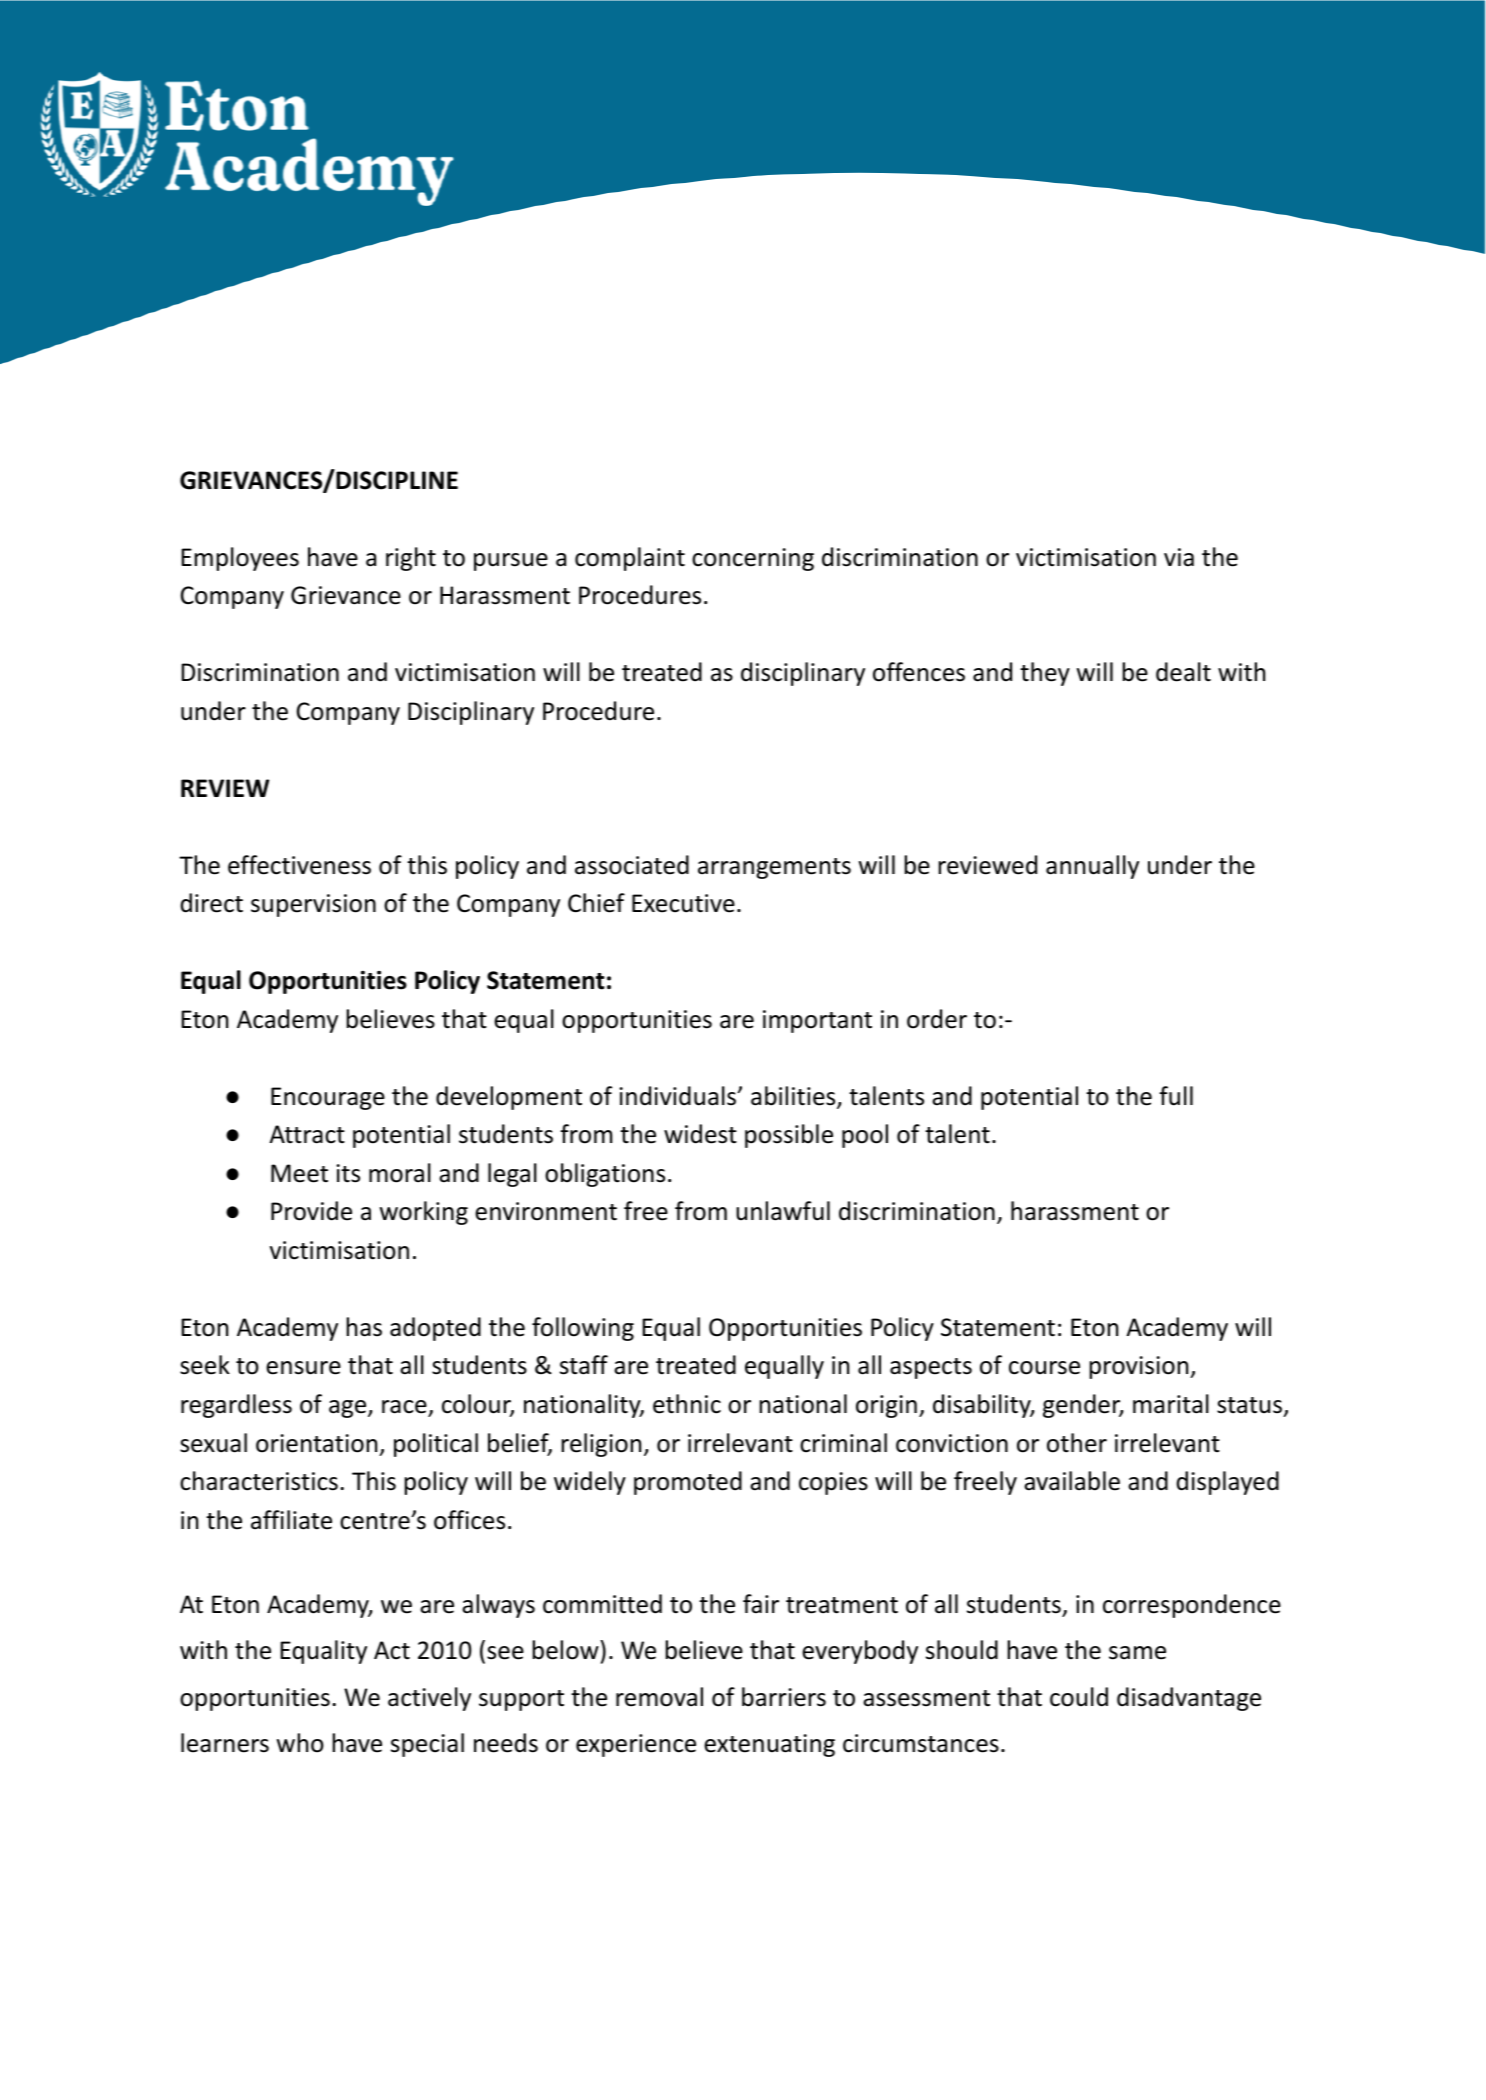  I want to click on right, so click(411, 559).
